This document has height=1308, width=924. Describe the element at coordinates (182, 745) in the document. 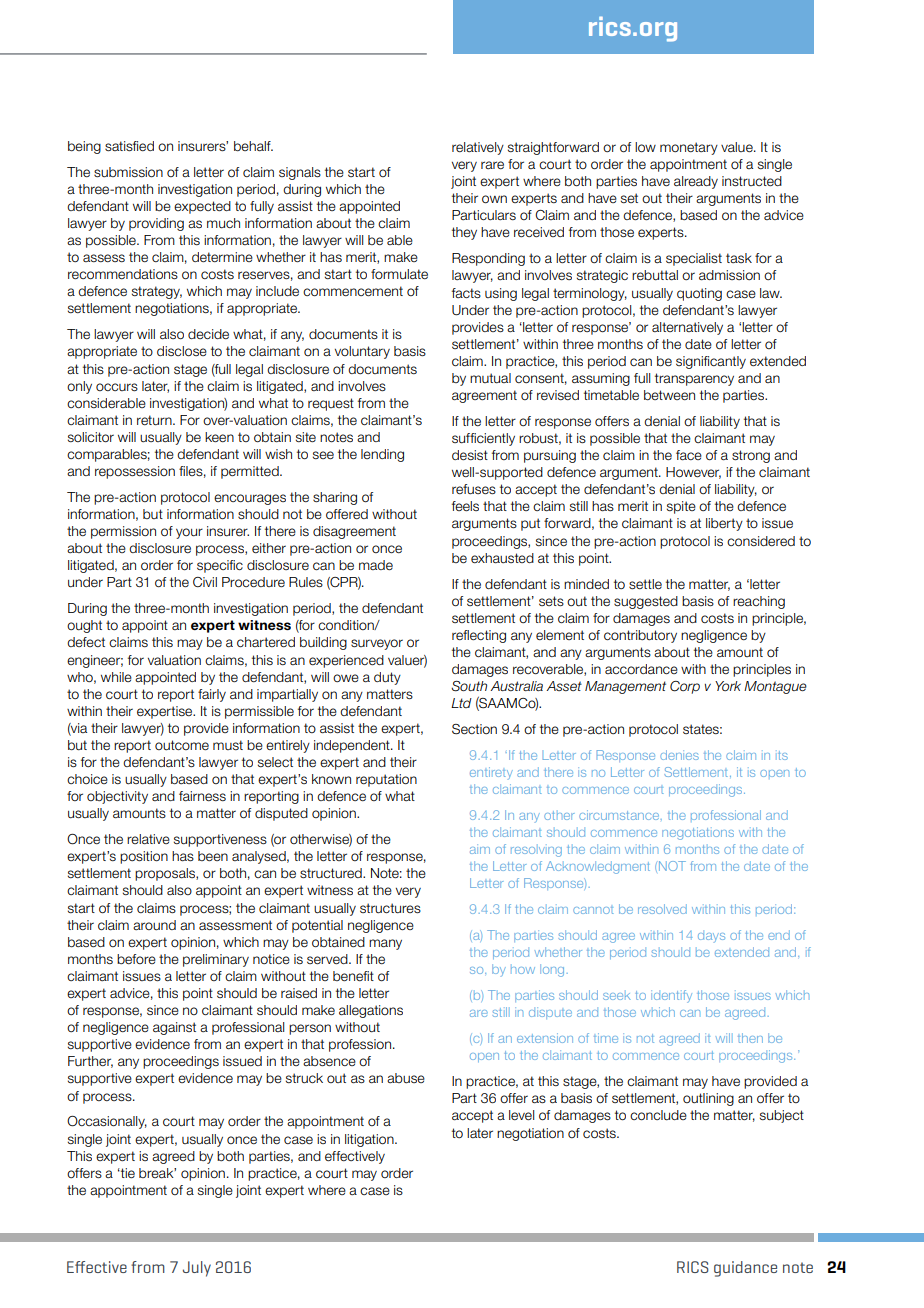

I see `outcome` at that location.
